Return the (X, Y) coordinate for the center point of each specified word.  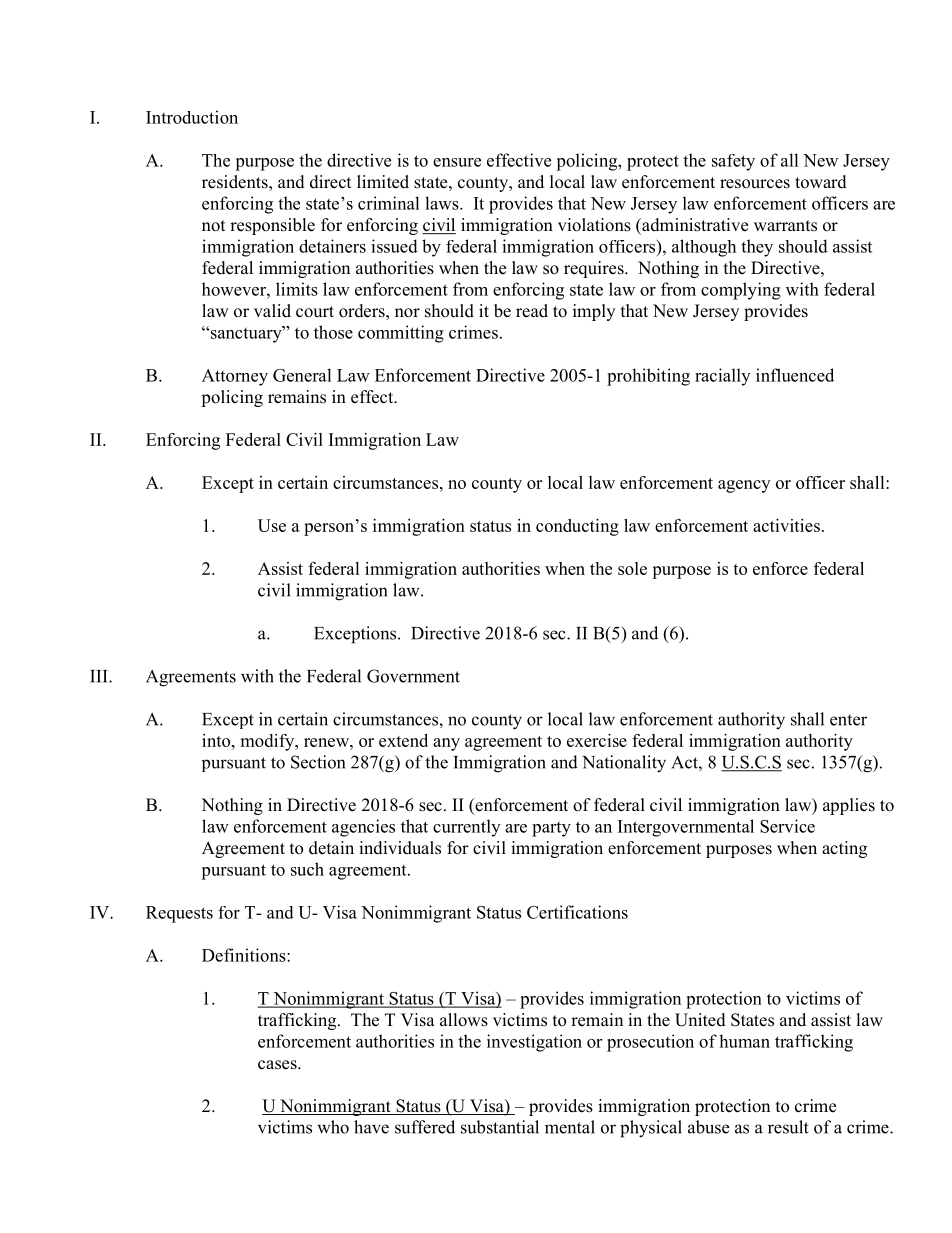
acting (844, 849)
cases (278, 1065)
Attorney (235, 377)
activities (786, 525)
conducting (577, 527)
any (446, 744)
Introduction (192, 117)
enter (848, 720)
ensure (457, 162)
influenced (795, 375)
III (100, 676)
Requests (179, 914)
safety (733, 162)
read (532, 311)
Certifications (577, 912)
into (217, 740)
